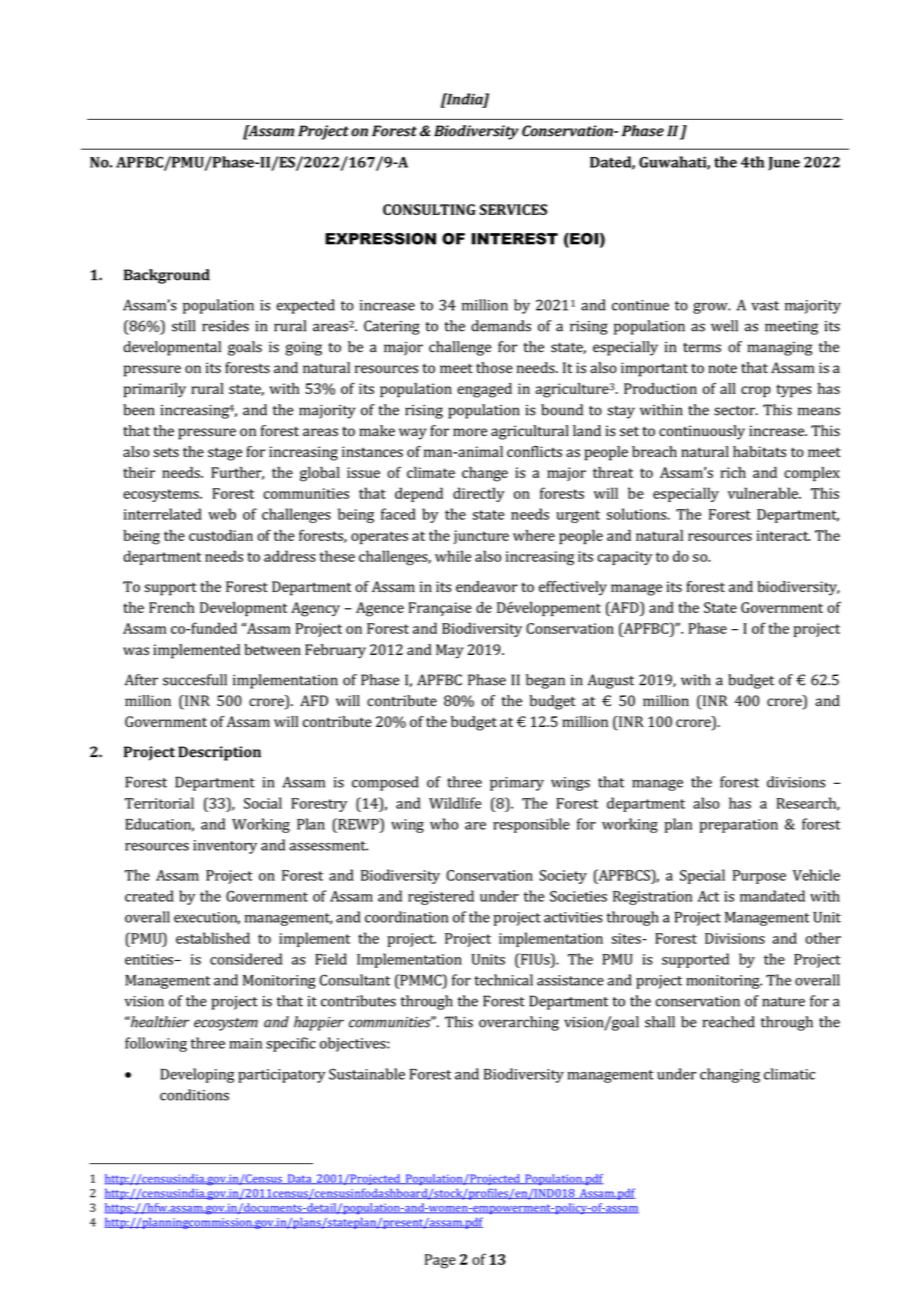 The image size is (924, 1308). Describe the element at coordinates (611, 681) in the page. I see `August` at that location.
